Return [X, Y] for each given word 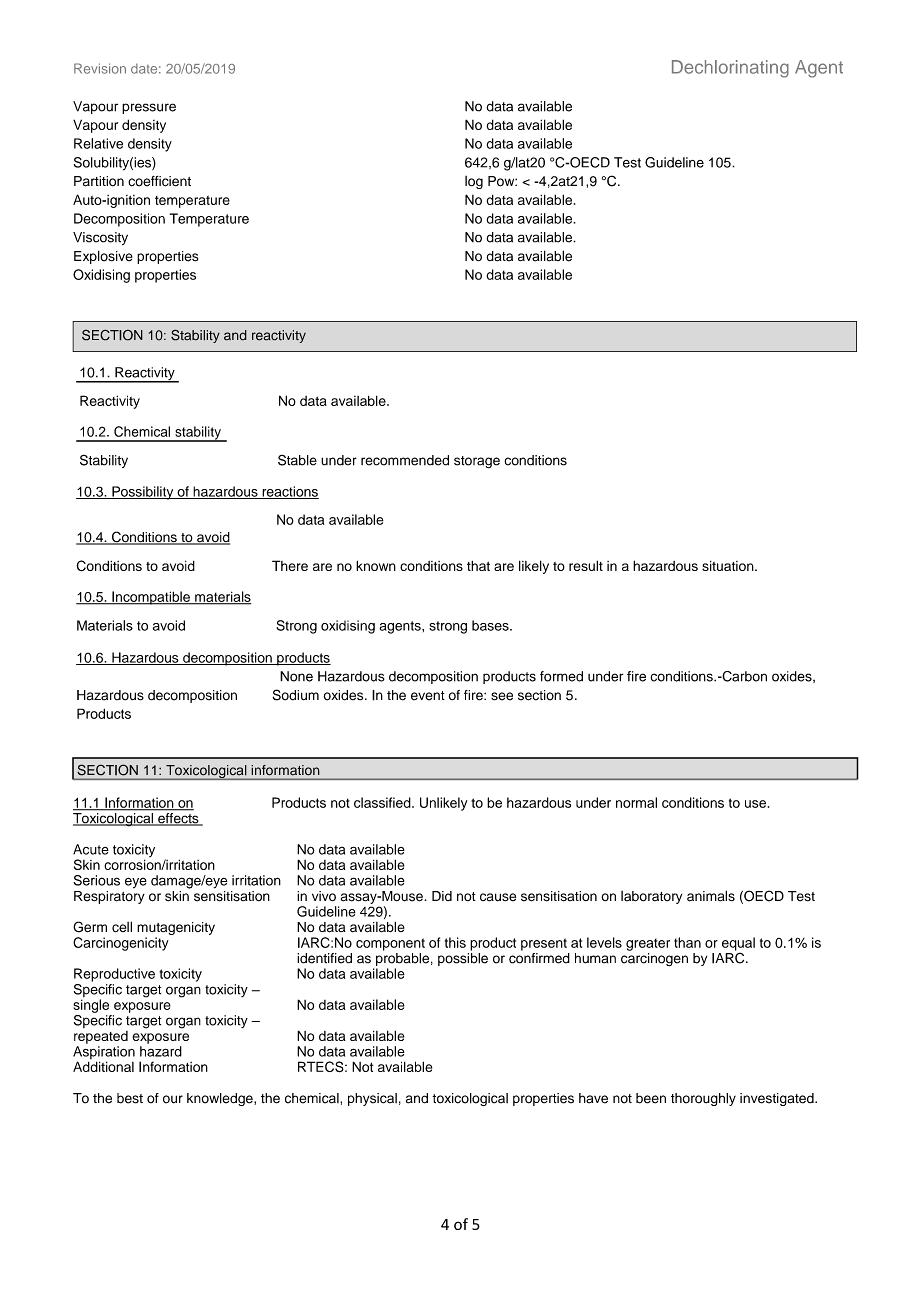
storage [477, 462]
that [478, 566]
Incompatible [151, 598]
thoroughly [703, 1099]
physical [372, 1099]
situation [729, 566]
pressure [149, 108]
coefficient [159, 181]
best [130, 1098]
